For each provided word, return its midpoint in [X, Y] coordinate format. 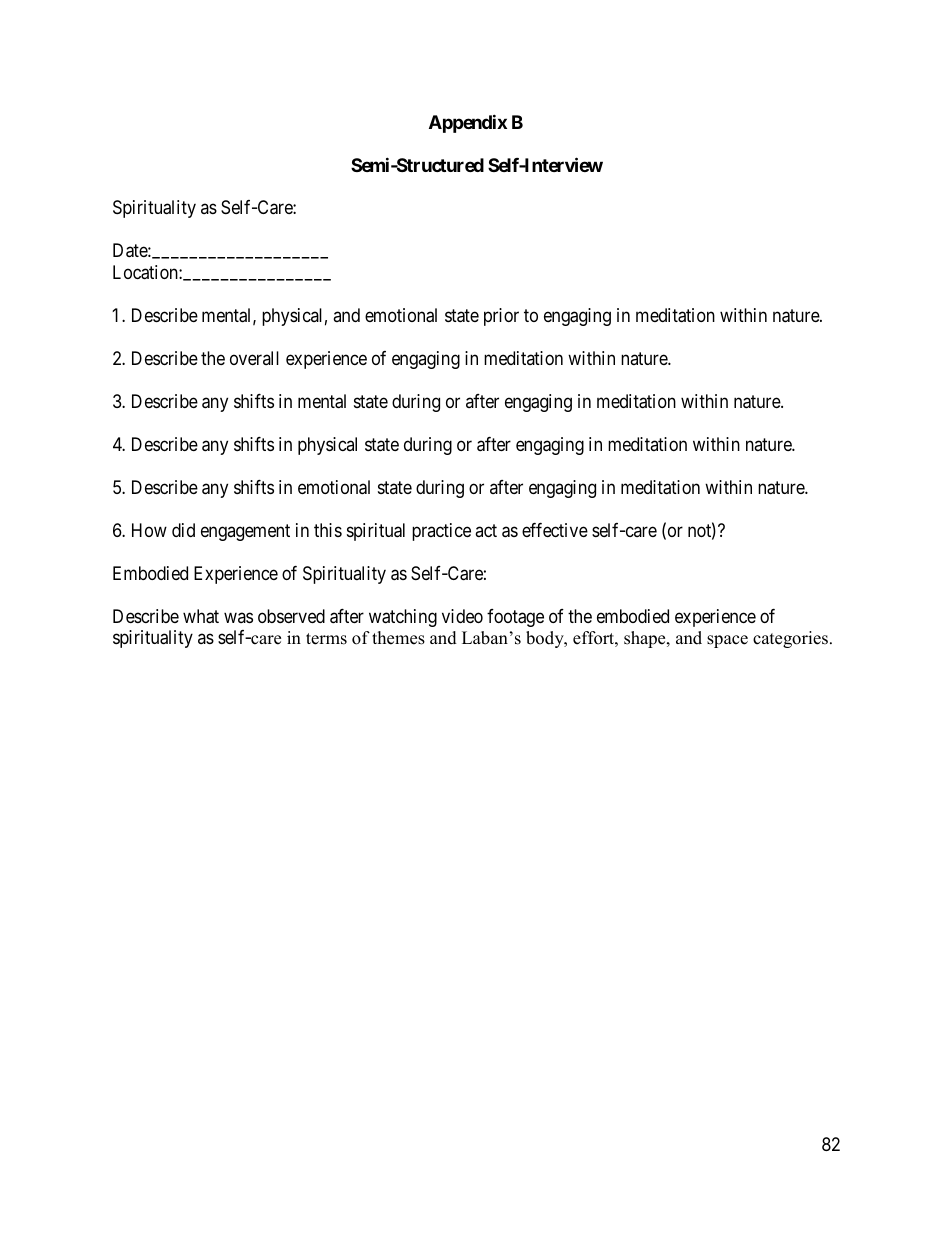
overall [254, 358]
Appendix [468, 123]
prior [501, 317]
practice [441, 532]
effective [555, 530]
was [238, 617]
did [183, 530]
